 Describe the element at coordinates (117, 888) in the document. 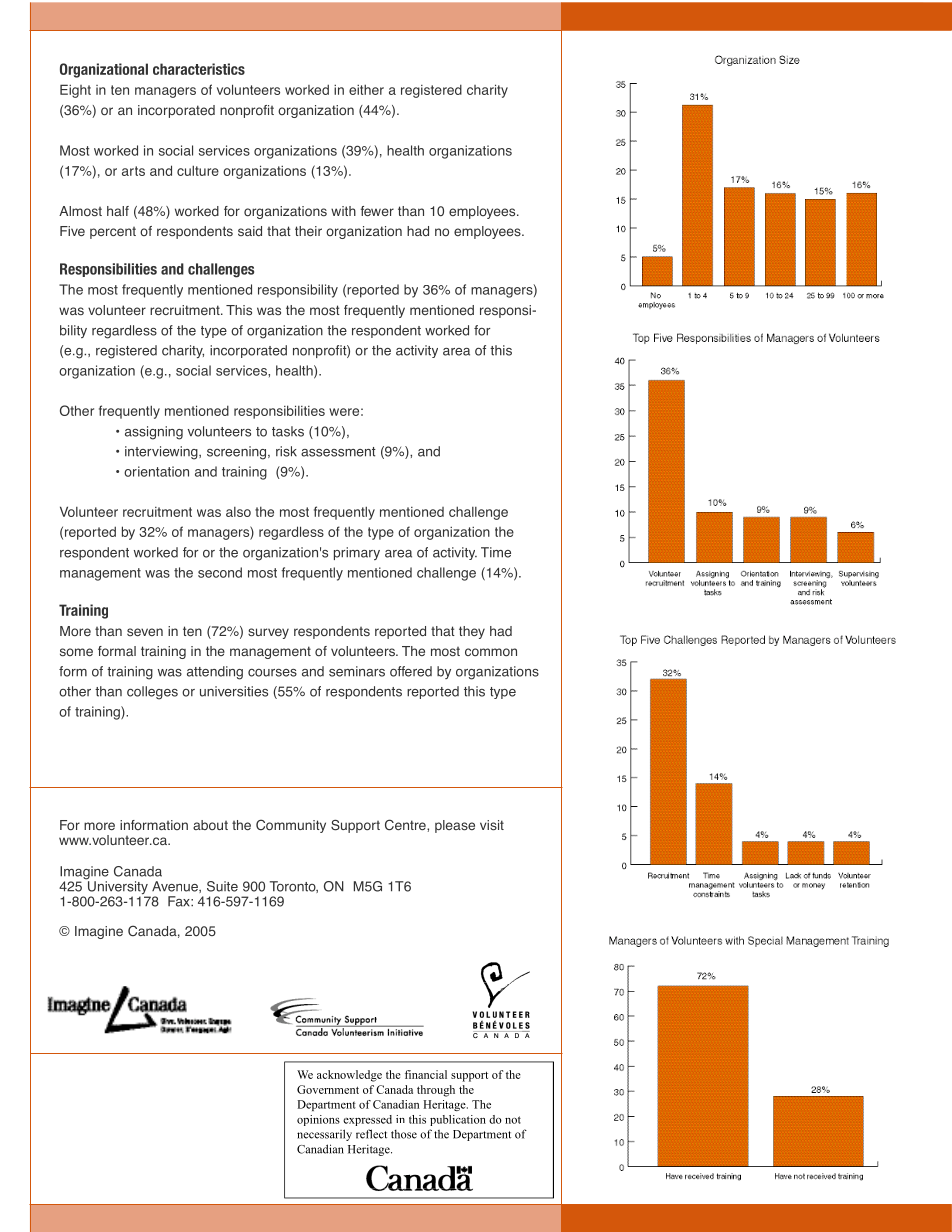

I see `University` at that location.
